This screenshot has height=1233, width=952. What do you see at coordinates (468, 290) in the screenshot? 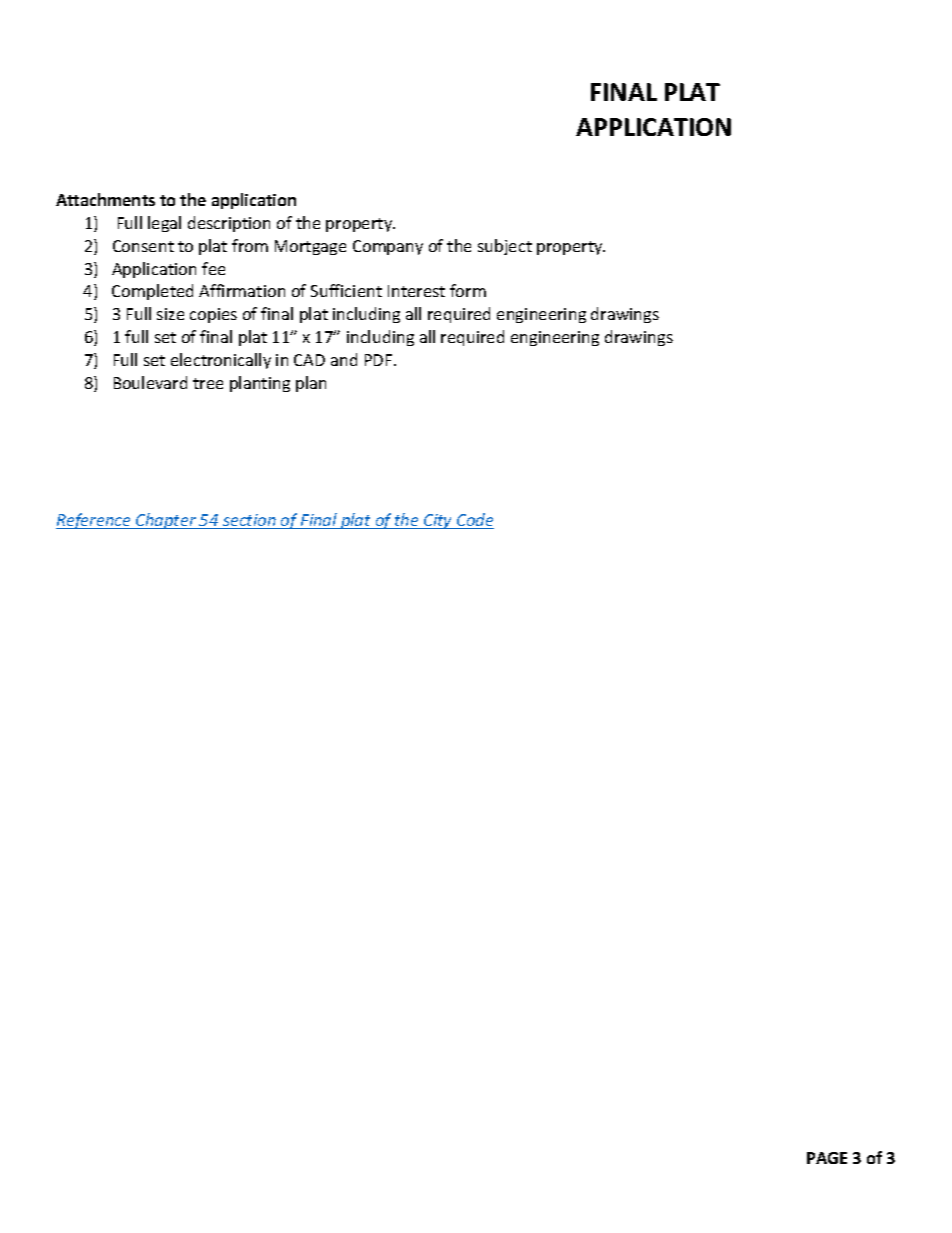
I see `form` at bounding box center [468, 290].
